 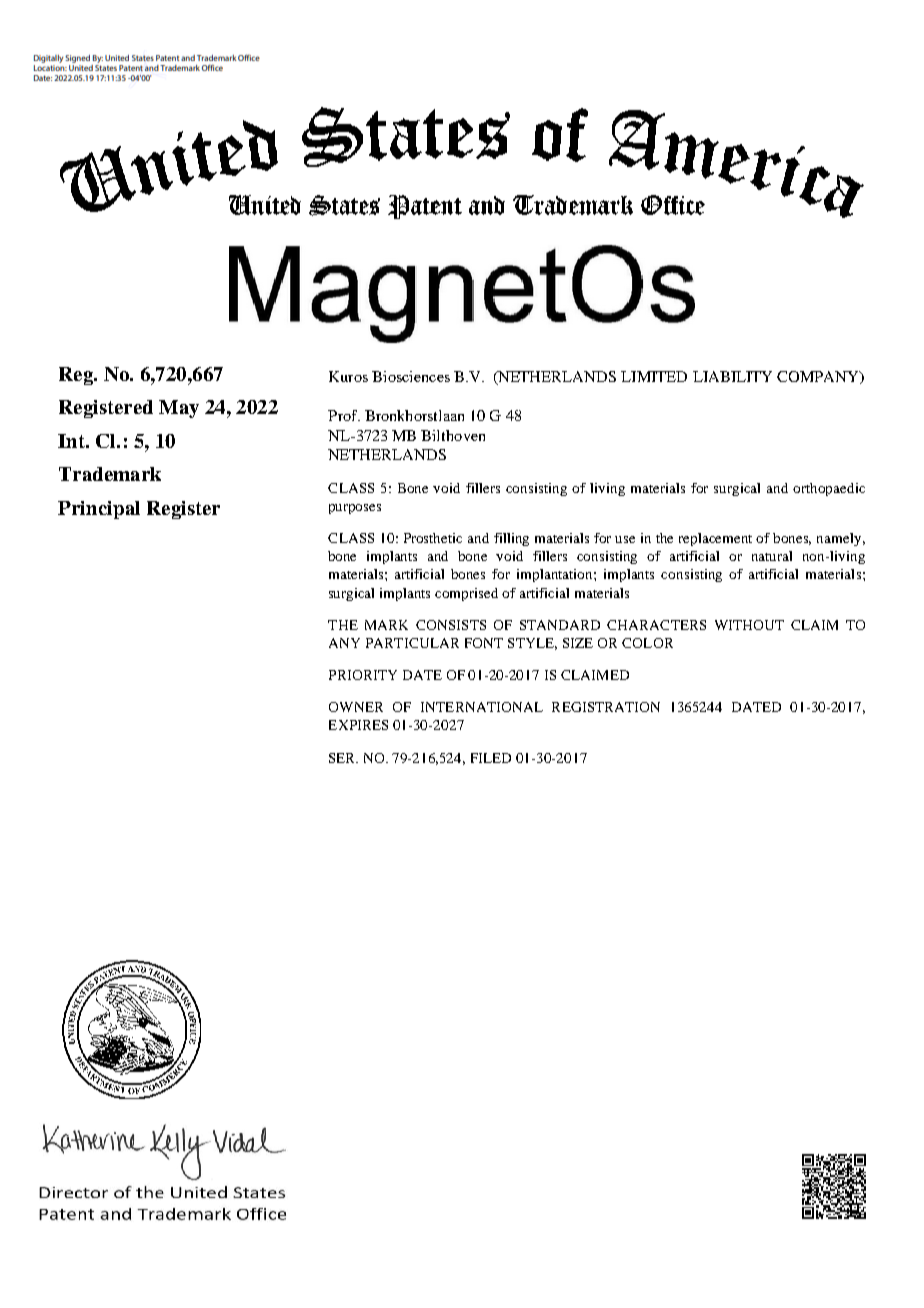 What do you see at coordinates (647, 643) in the page?
I see `COLOR` at bounding box center [647, 643].
